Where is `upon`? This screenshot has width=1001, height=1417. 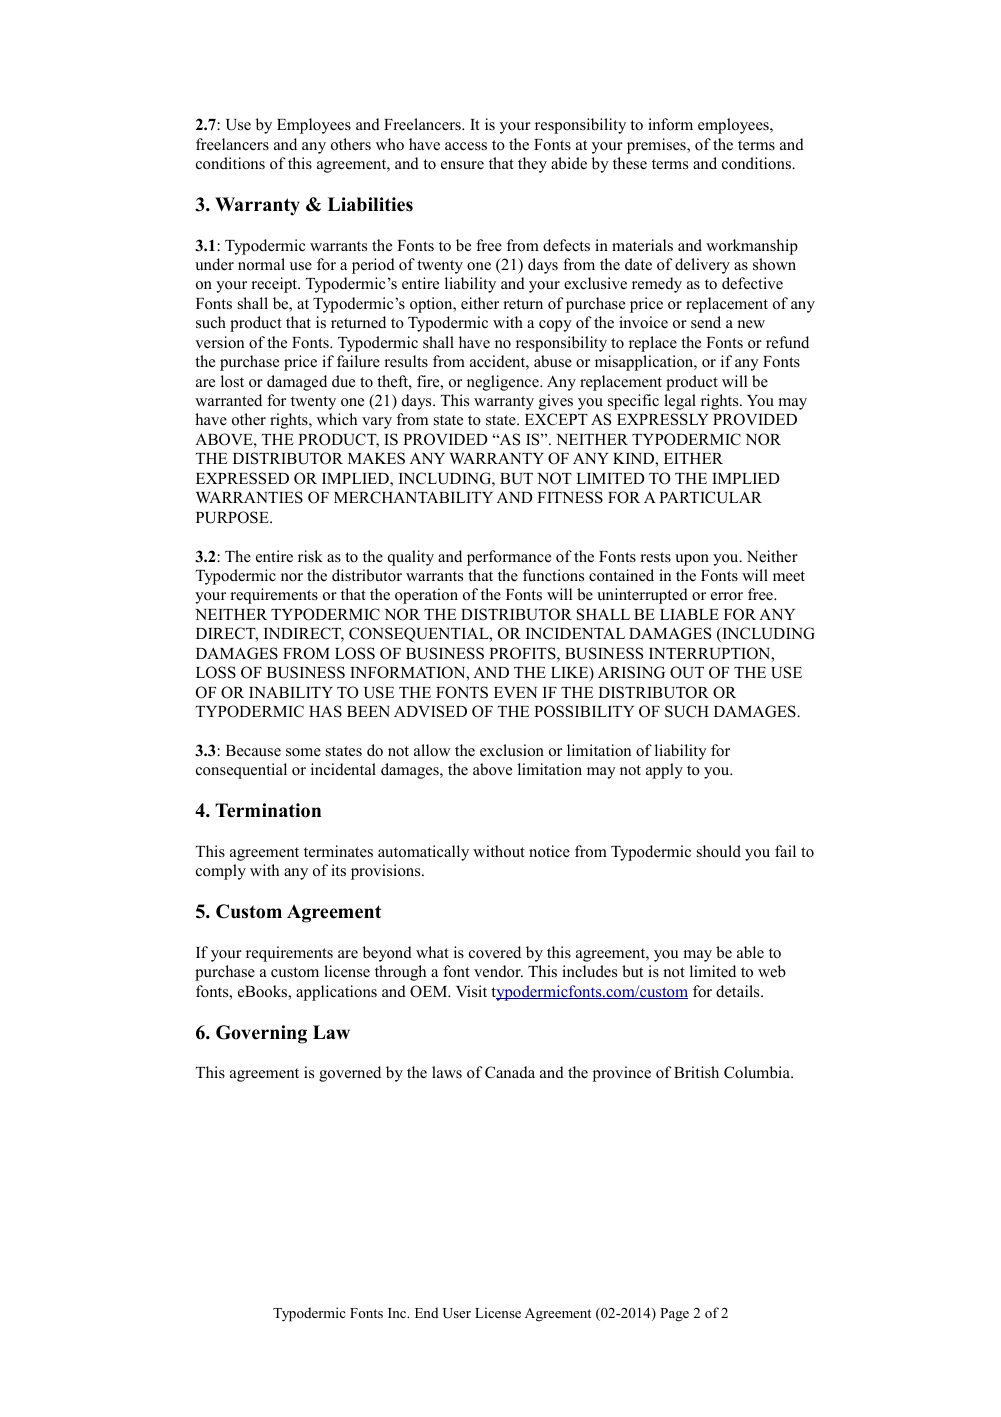 upon is located at coordinates (692, 560).
